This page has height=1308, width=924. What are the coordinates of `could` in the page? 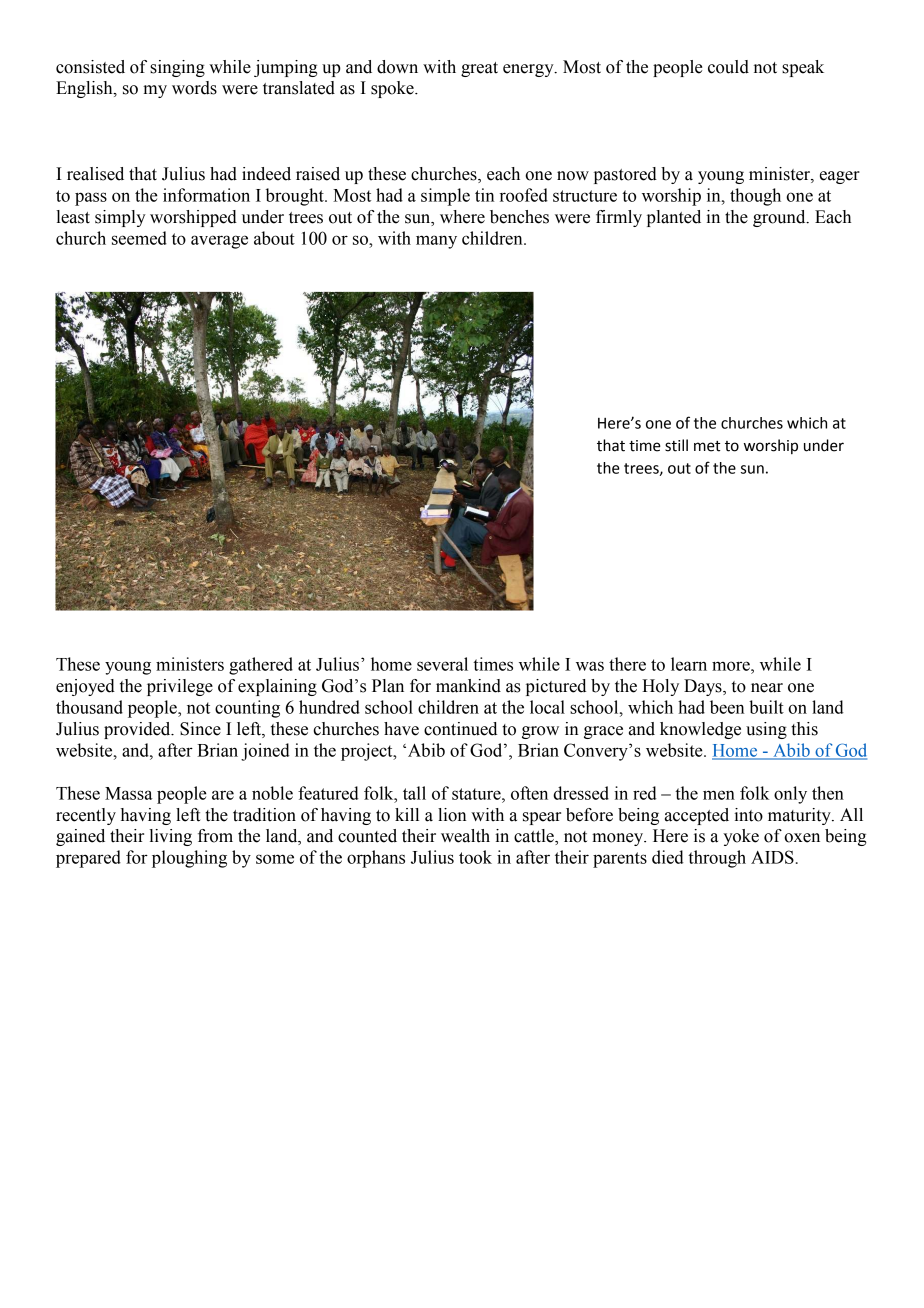 It's located at (728, 67).
